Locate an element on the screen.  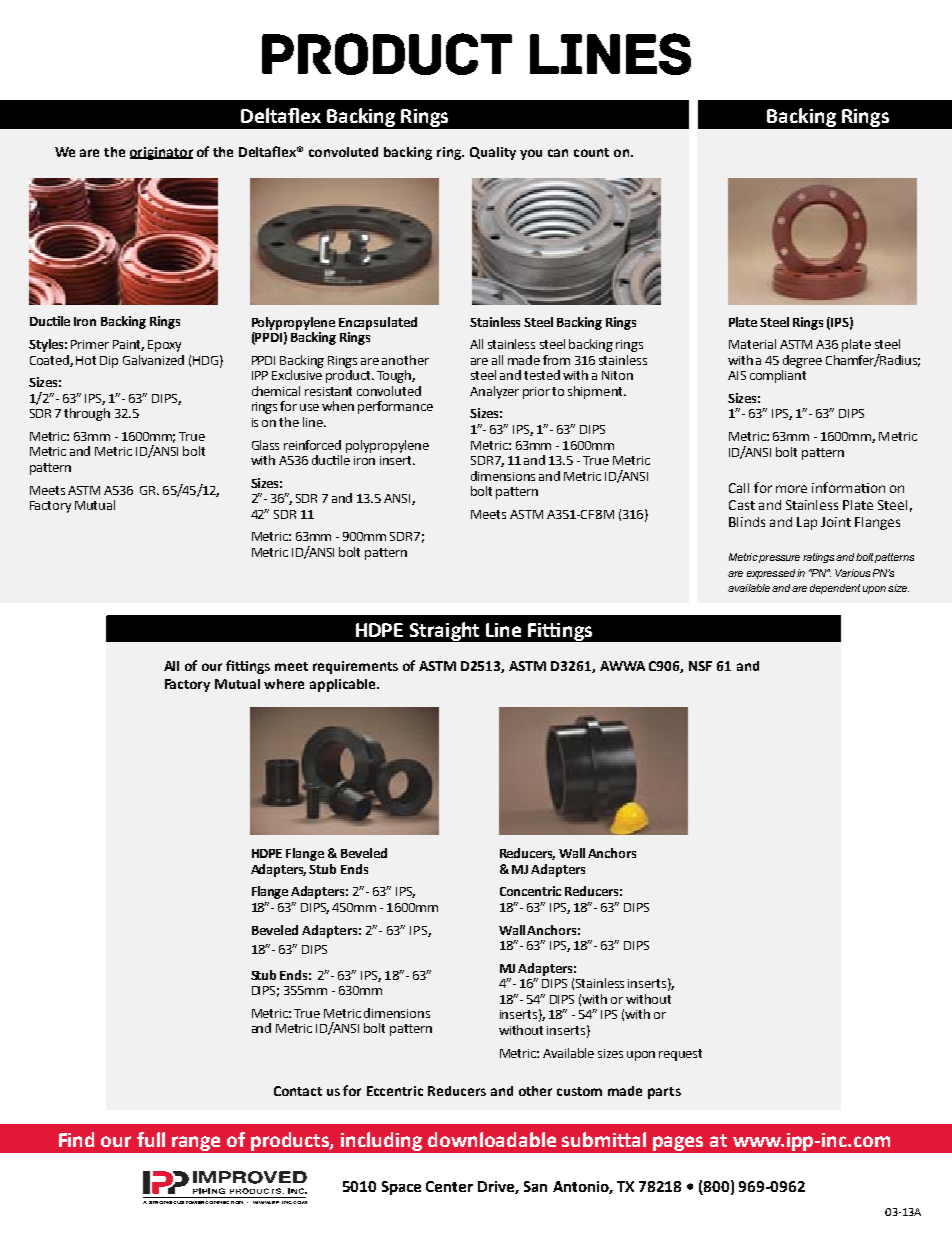
STRONG is located at coordinates (160, 1202).
